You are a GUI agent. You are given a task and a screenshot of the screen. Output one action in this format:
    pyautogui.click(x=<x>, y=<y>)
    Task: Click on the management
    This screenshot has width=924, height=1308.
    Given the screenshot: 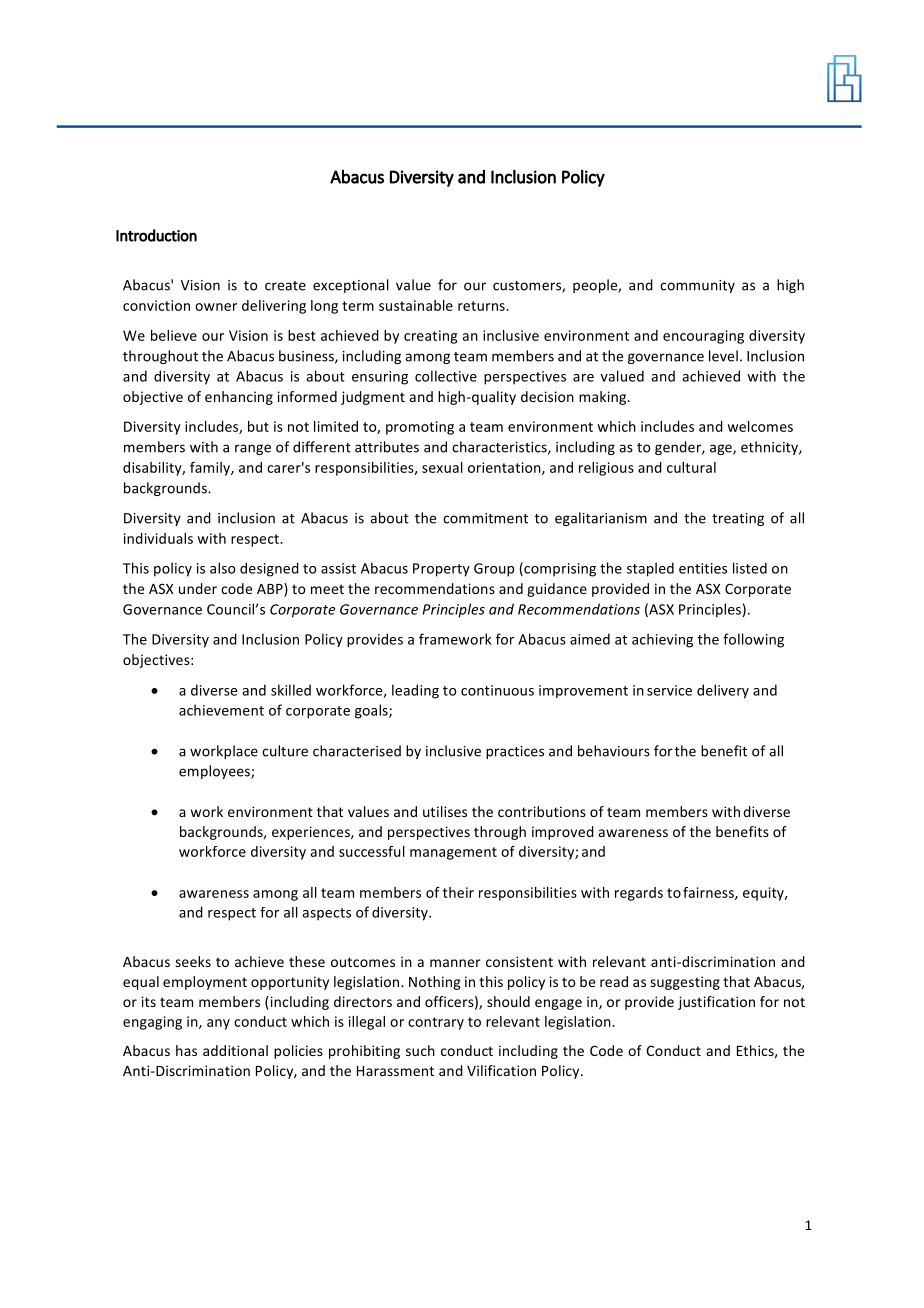 What is the action you would take?
    pyautogui.click(x=453, y=853)
